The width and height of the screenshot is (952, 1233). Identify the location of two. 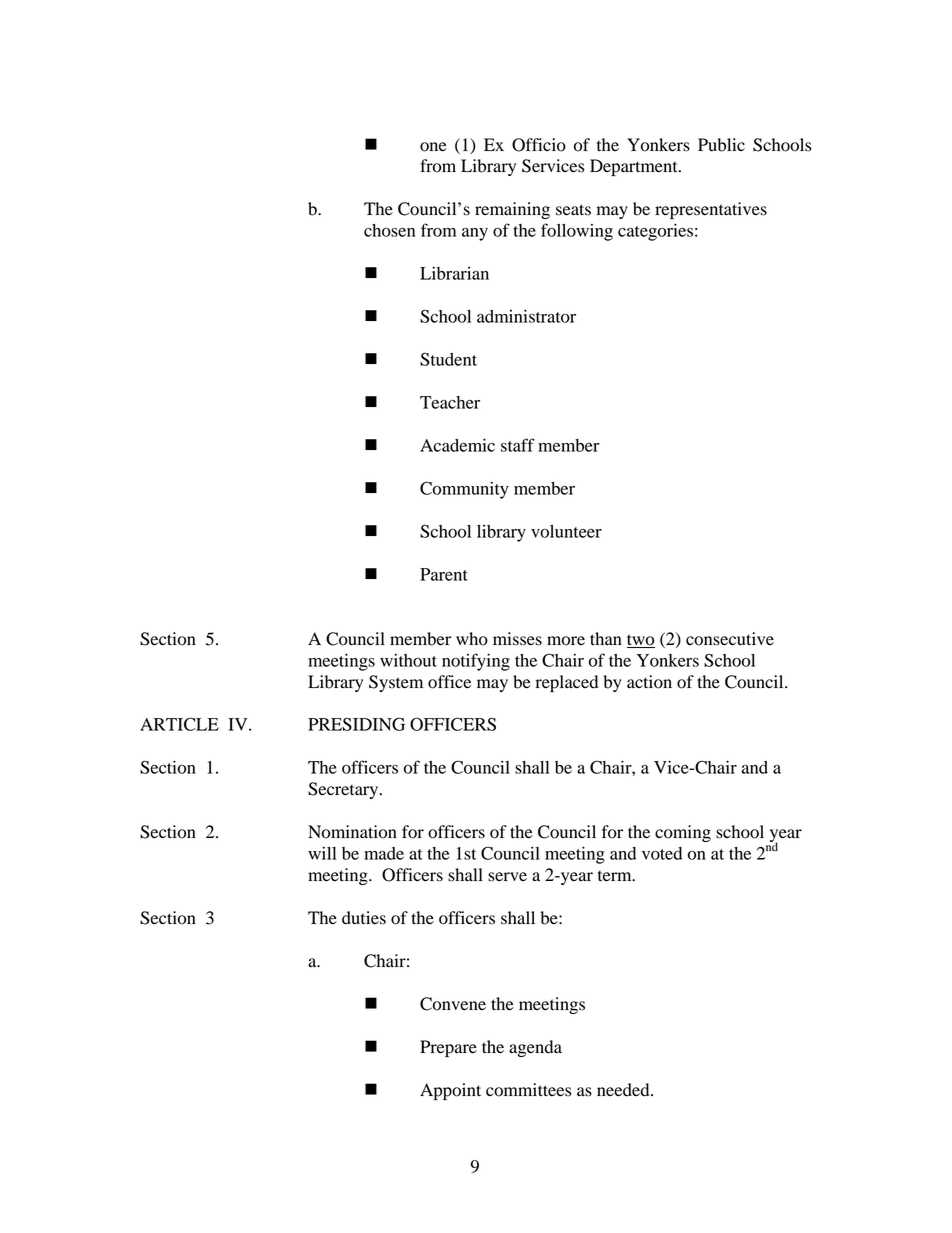
(641, 641).
